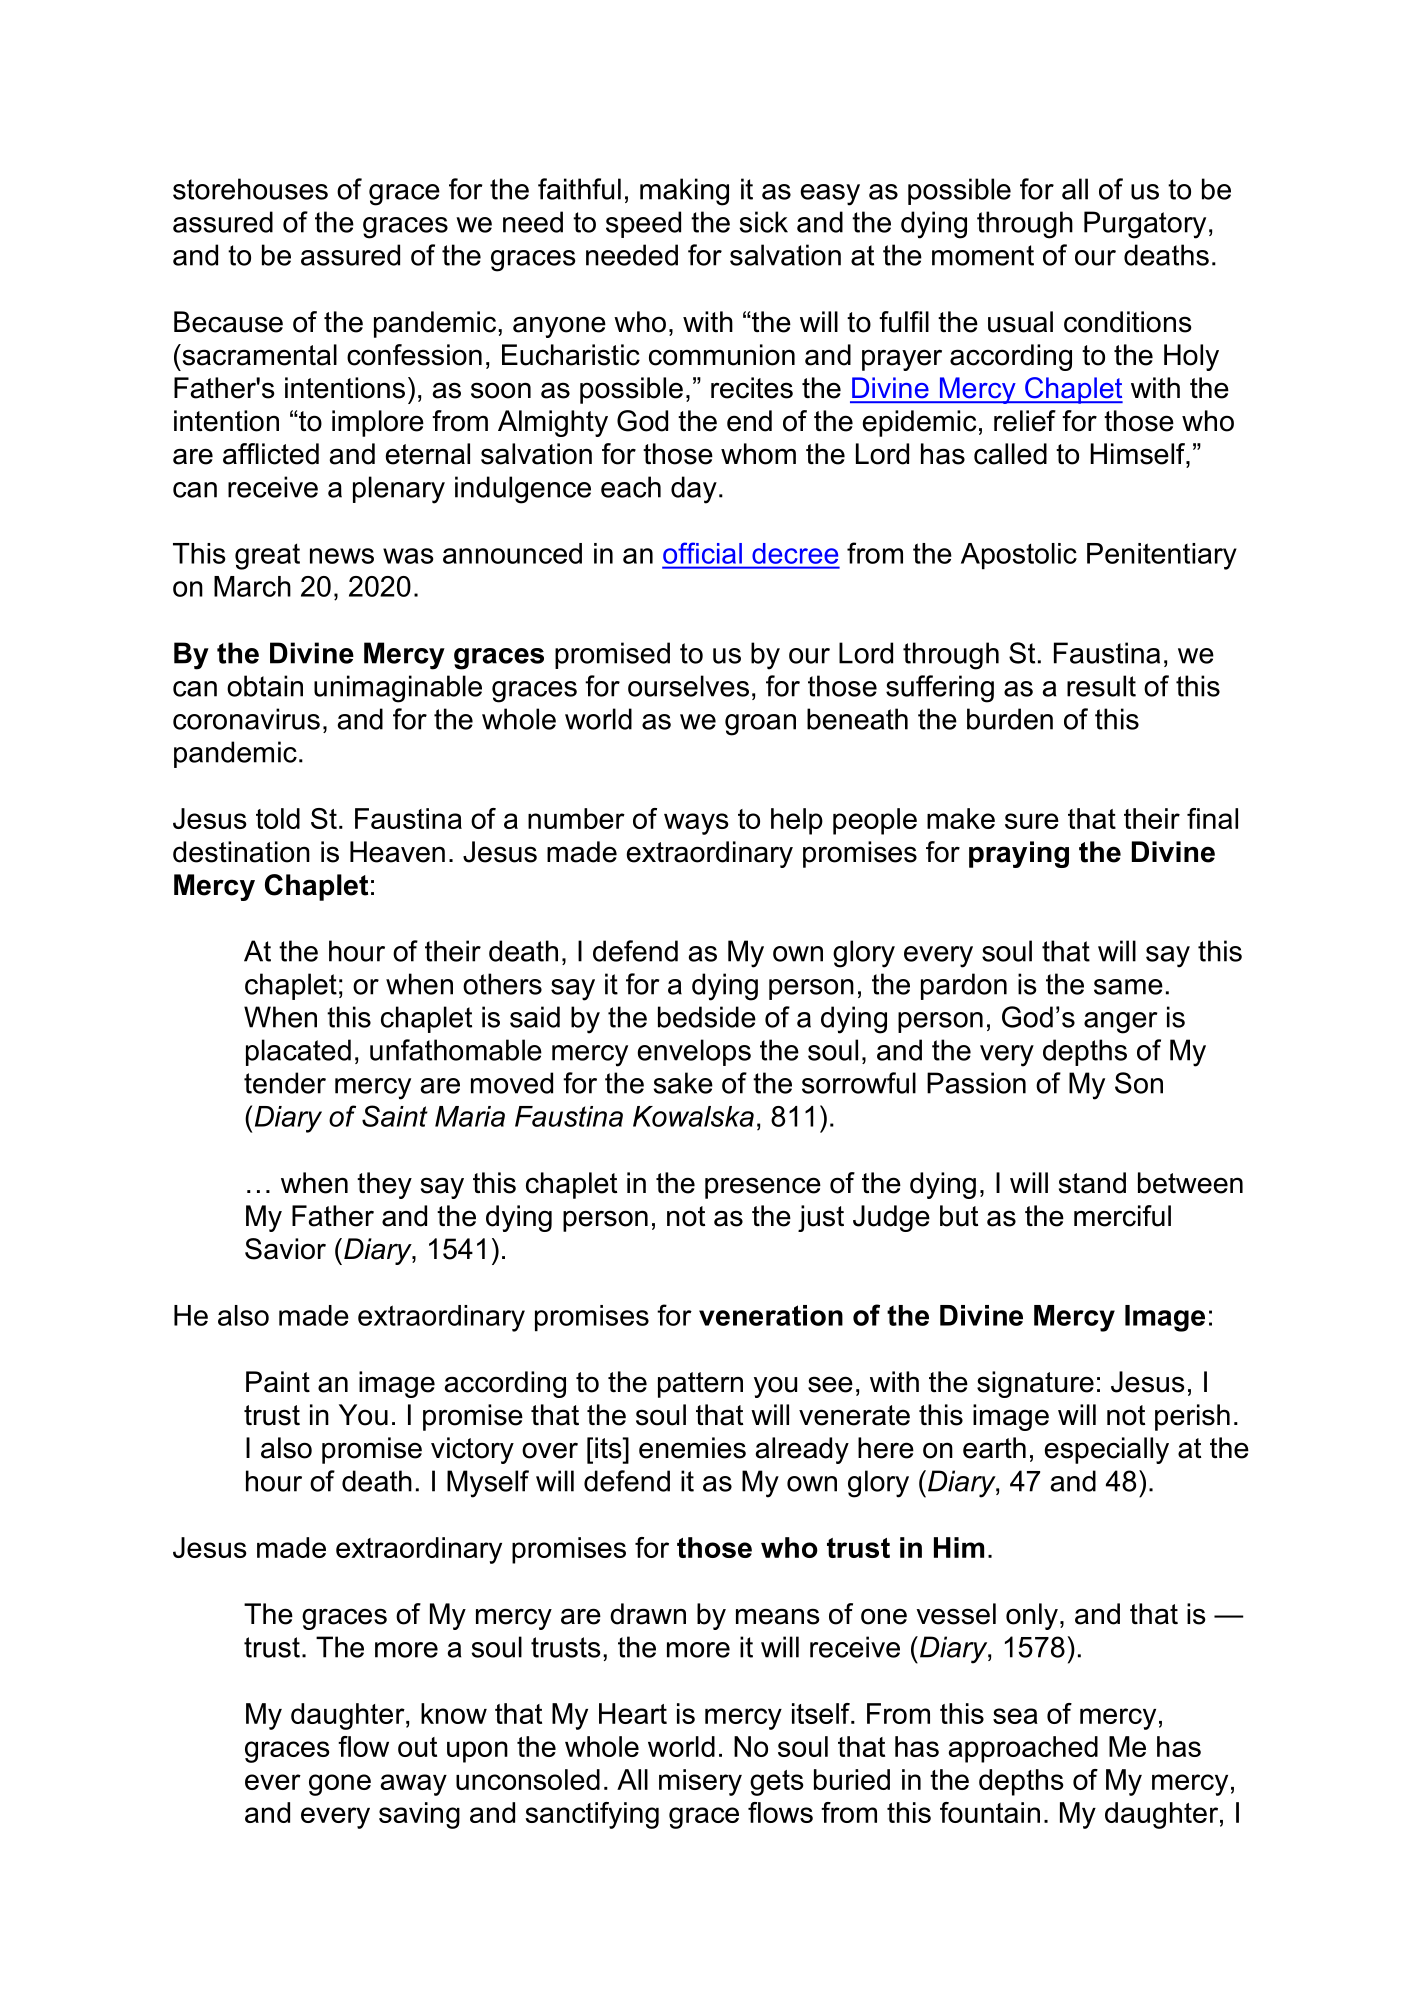  What do you see at coordinates (1145, 225) in the screenshot?
I see `Purgatory` at bounding box center [1145, 225].
